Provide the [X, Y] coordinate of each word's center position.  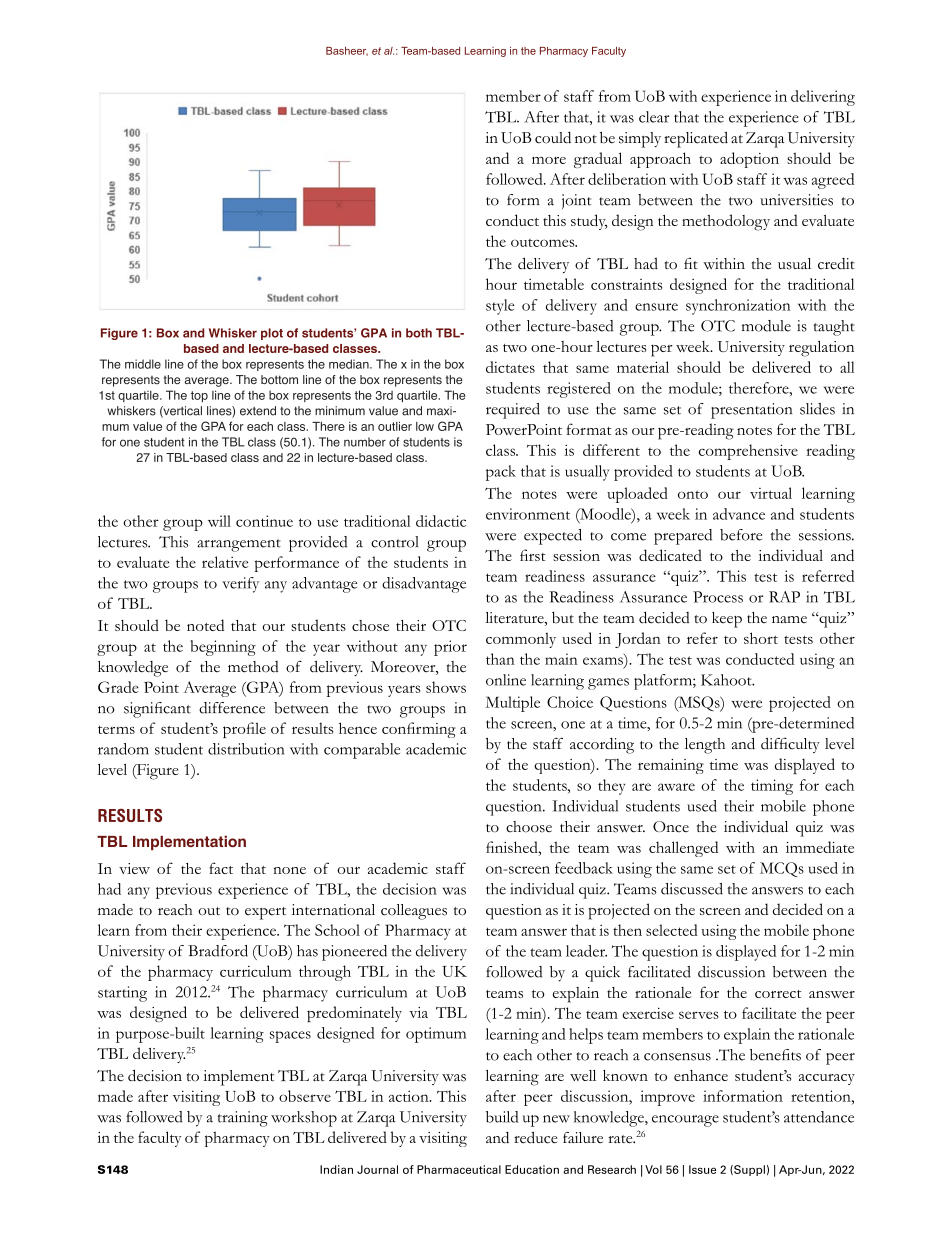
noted [205, 625]
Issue [702, 1169]
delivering [823, 98]
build [502, 1117]
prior [450, 648]
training [242, 1119]
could [553, 138]
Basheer [347, 51]
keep [727, 620]
